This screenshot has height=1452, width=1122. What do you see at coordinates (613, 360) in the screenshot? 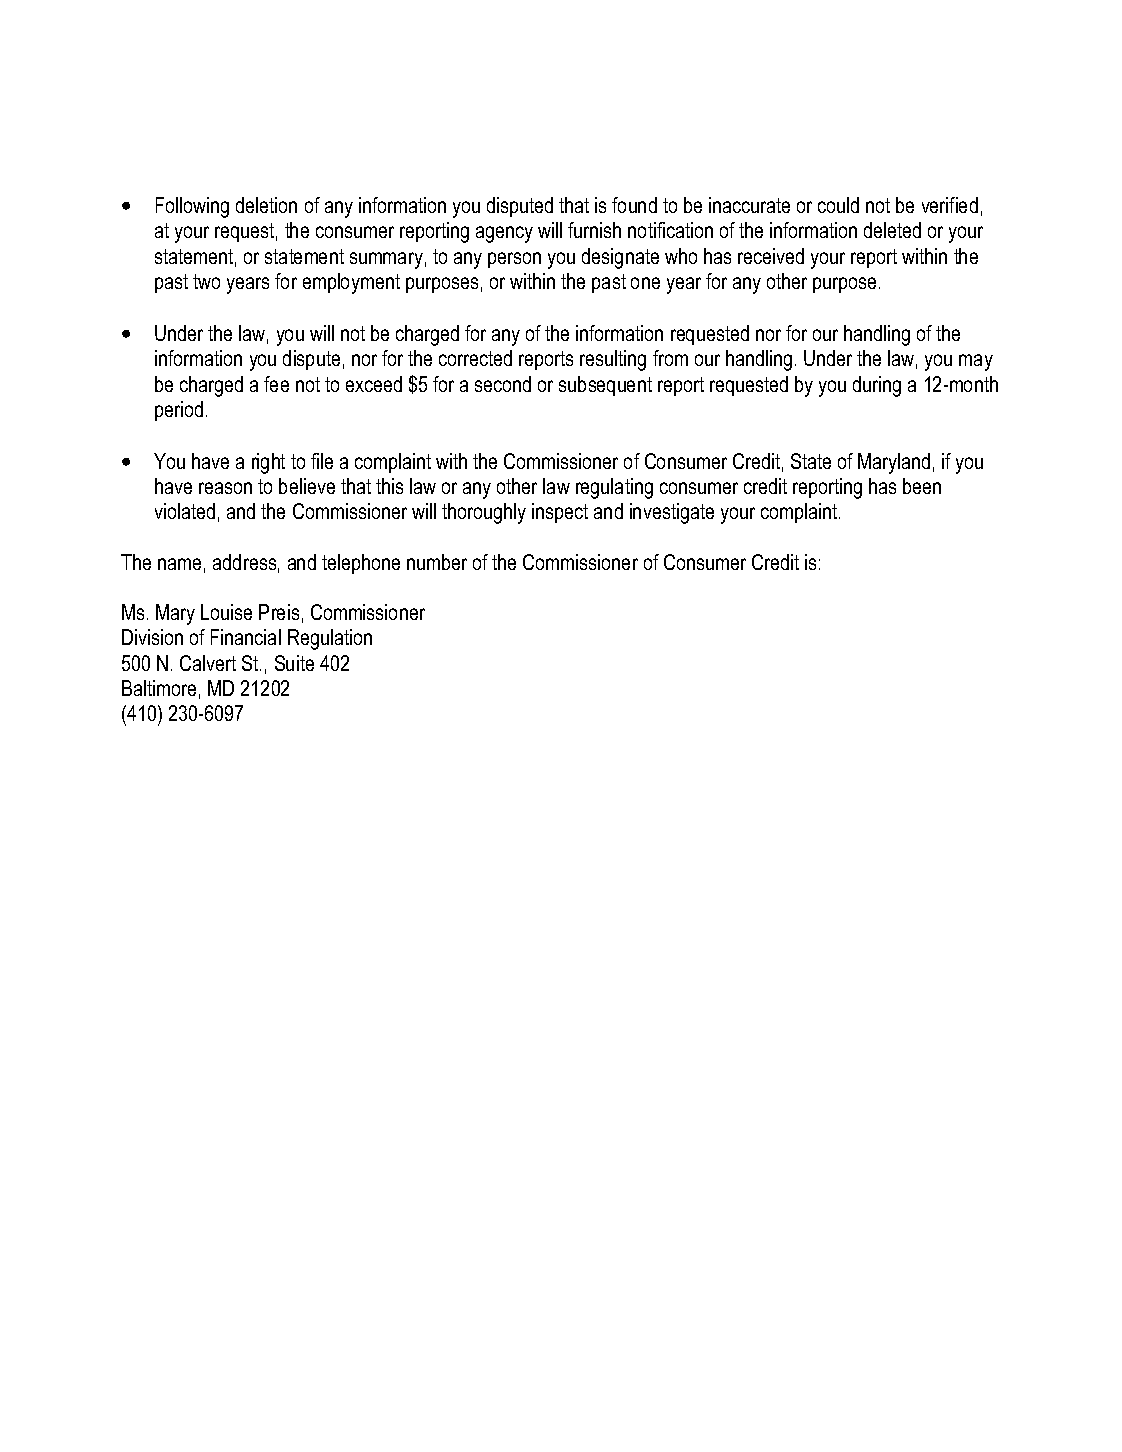
I see `resulting` at bounding box center [613, 360].
